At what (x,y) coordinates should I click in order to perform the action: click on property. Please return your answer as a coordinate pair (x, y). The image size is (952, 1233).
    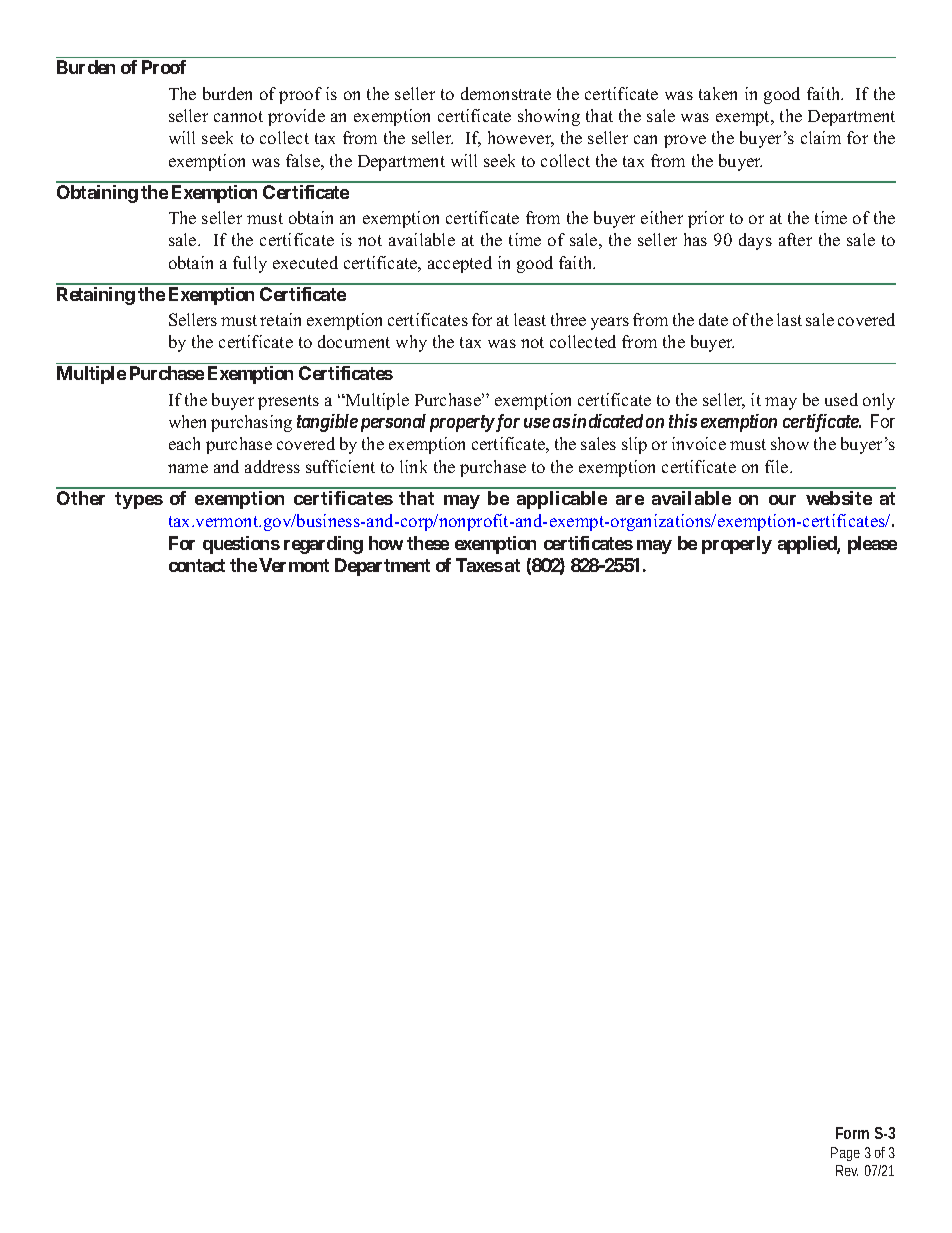
    Looking at the image, I should click on (462, 423).
